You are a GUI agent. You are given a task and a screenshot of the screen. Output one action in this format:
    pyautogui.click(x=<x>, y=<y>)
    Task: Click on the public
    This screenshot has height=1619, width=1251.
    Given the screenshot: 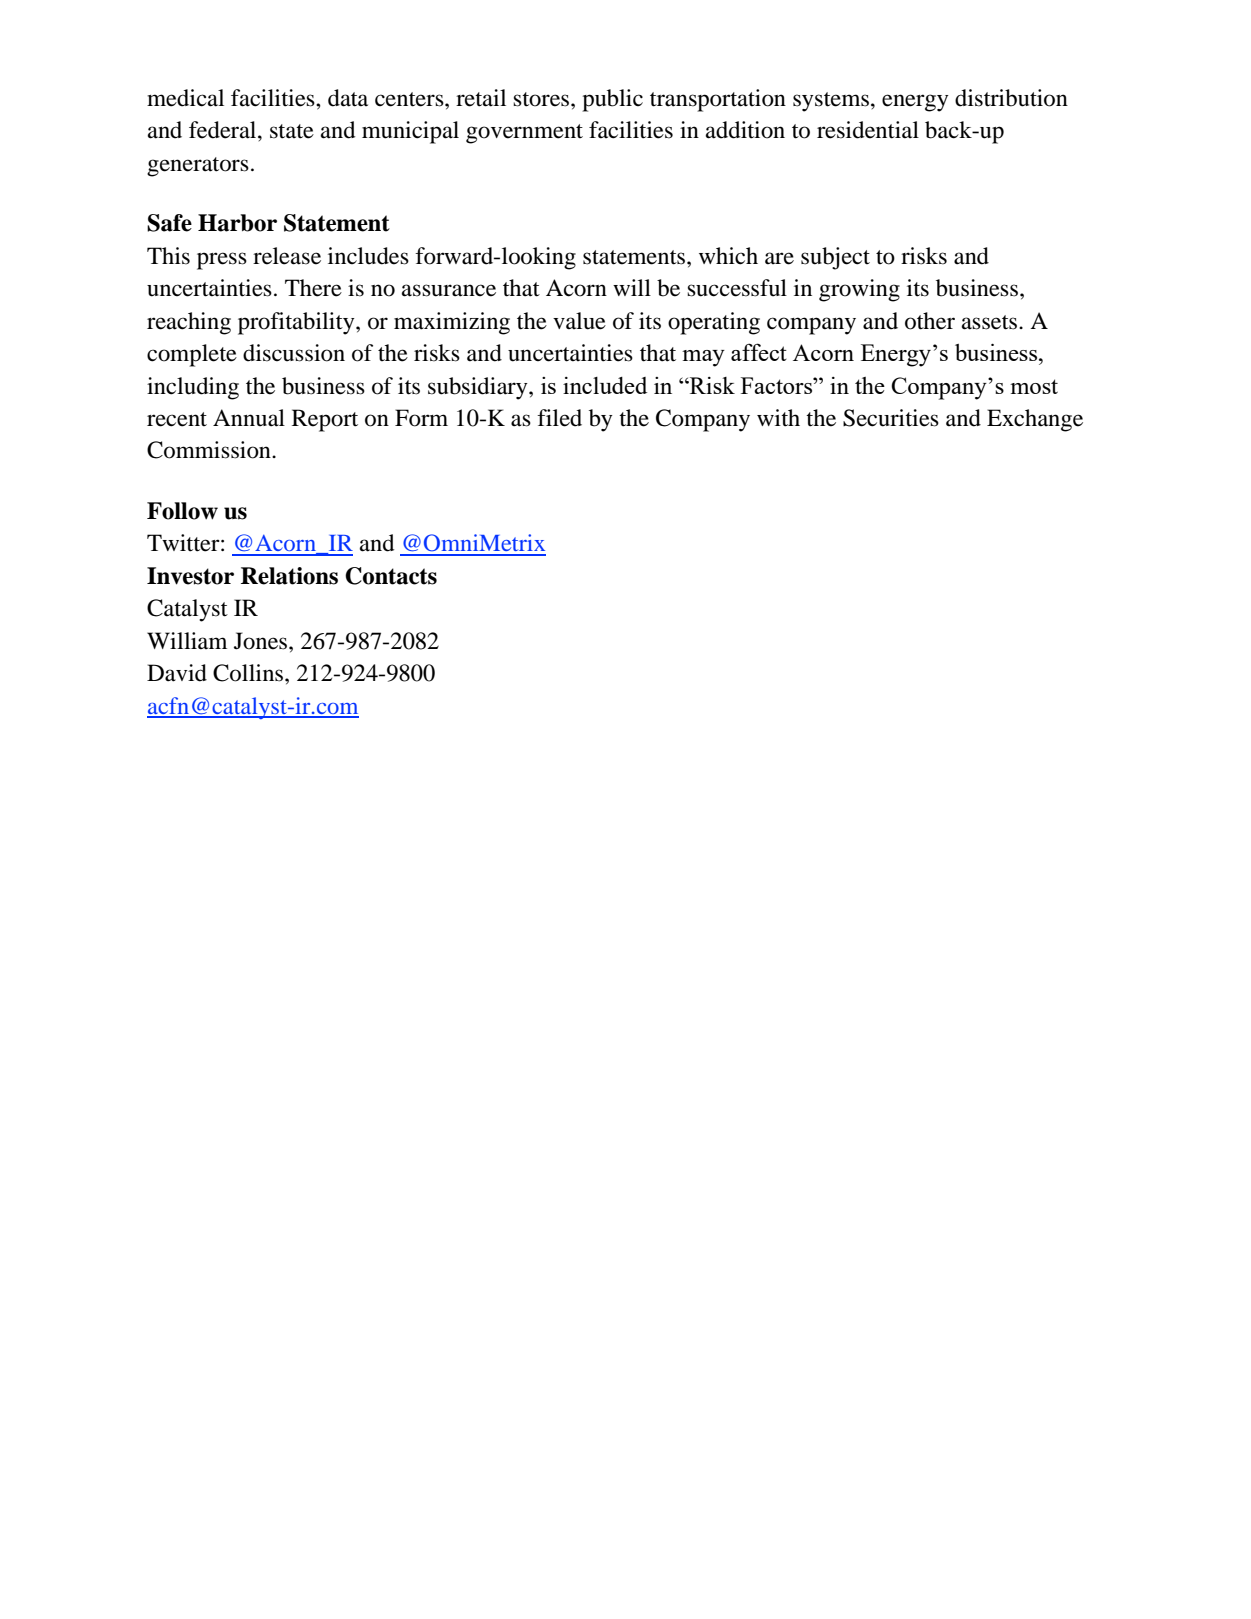 What is the action you would take?
    pyautogui.click(x=612, y=100)
